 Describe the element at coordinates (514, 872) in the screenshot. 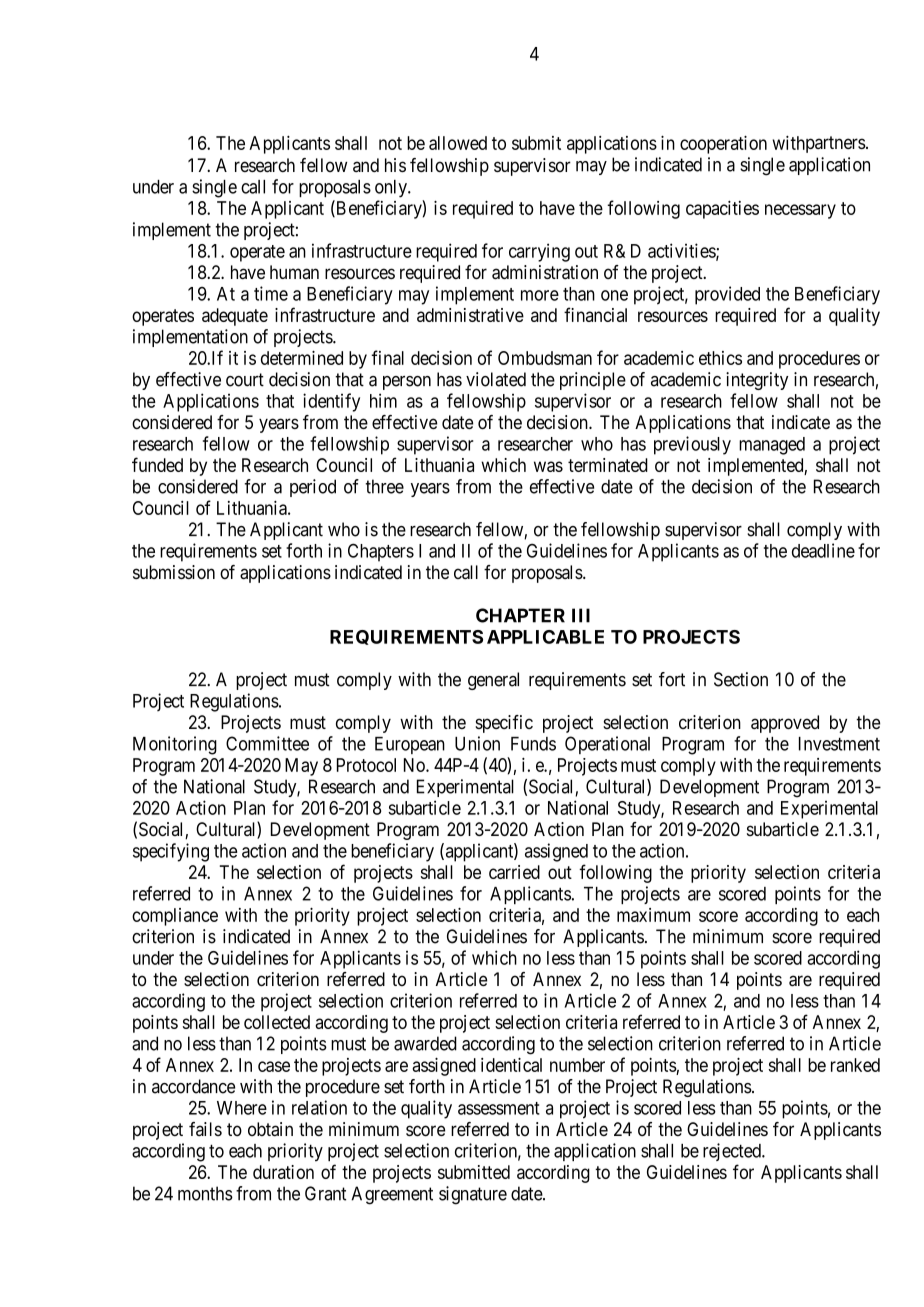

I see `carried` at that location.
